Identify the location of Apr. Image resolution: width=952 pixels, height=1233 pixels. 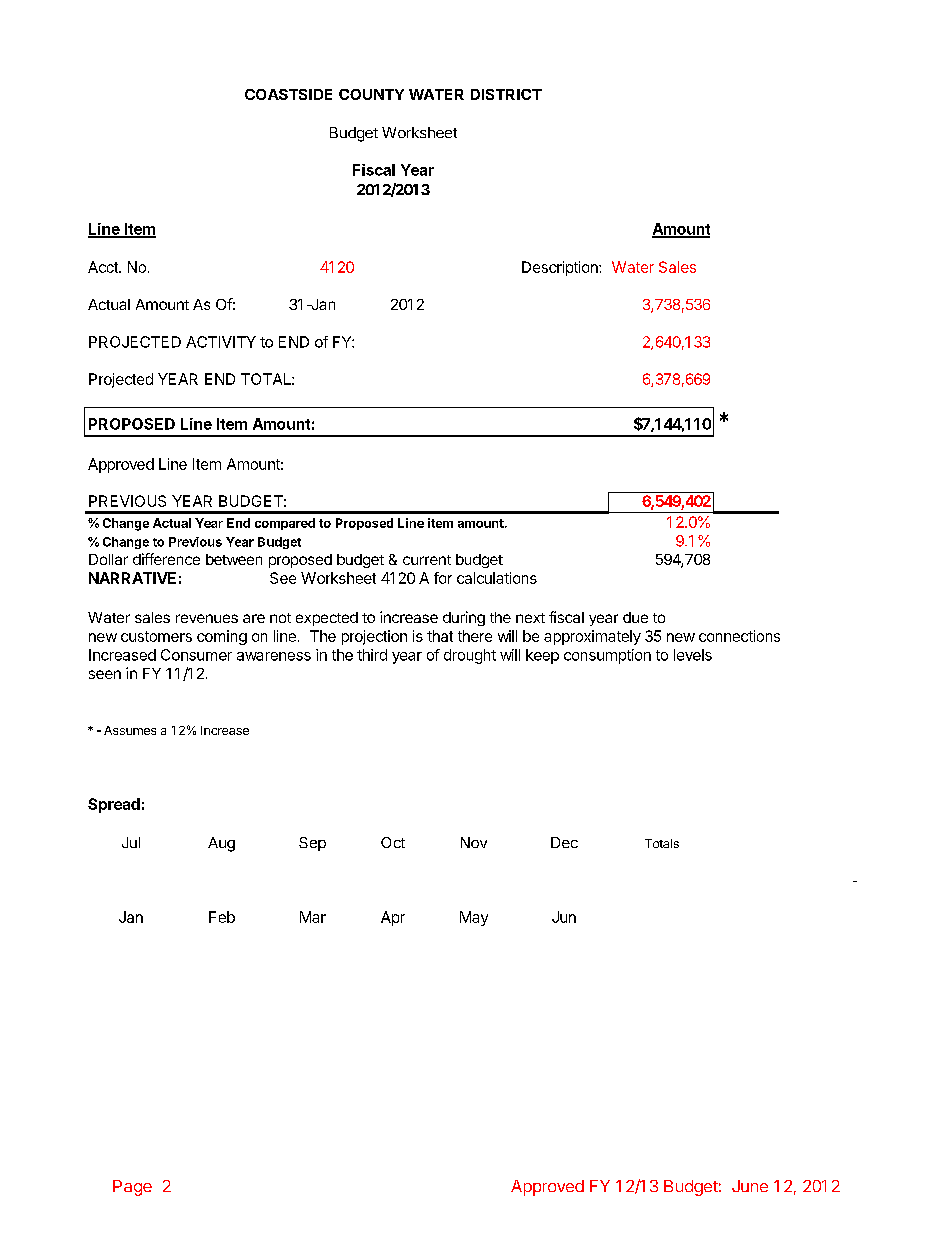
(393, 918).
